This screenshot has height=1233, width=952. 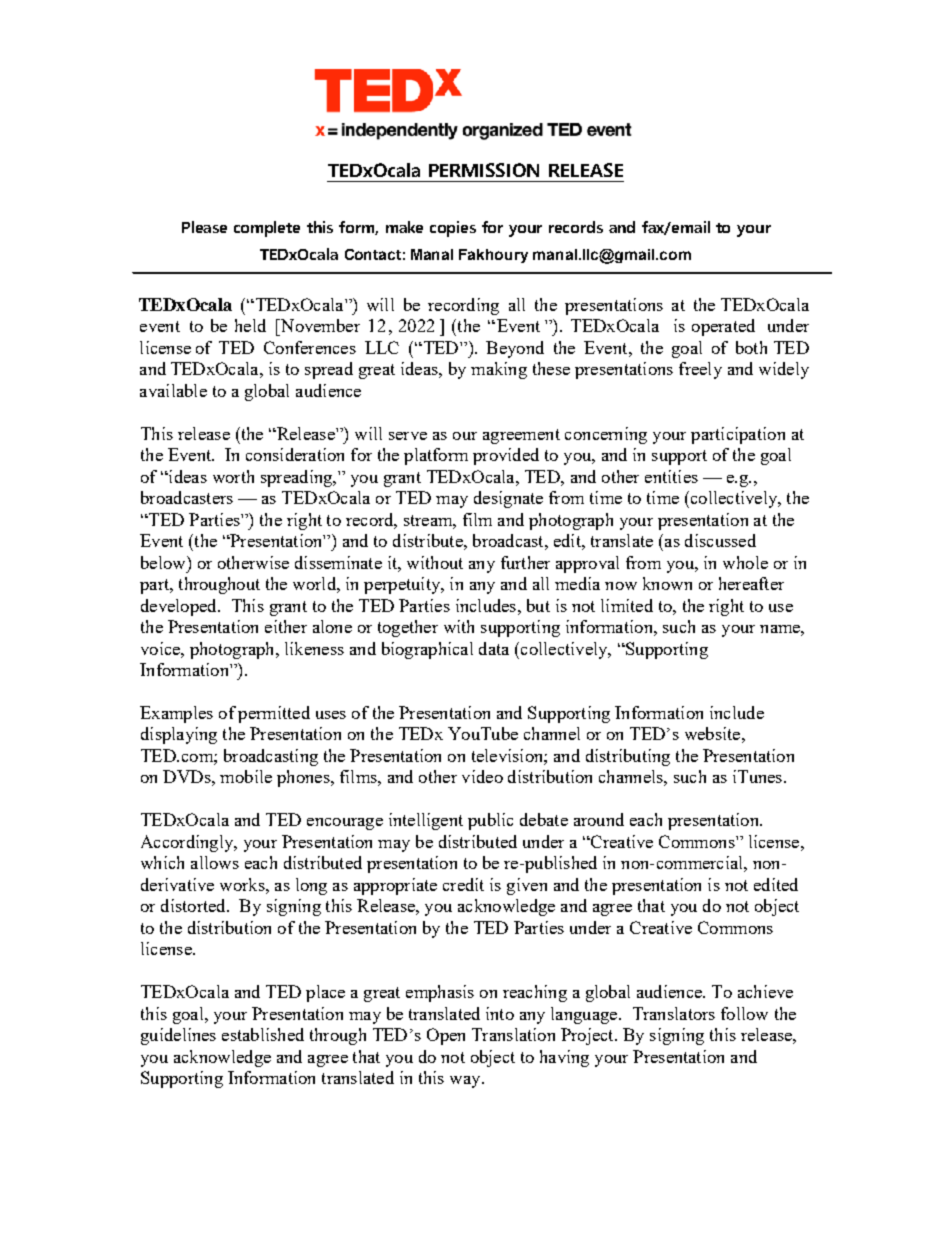 What do you see at coordinates (446, 1036) in the screenshot?
I see `Open` at bounding box center [446, 1036].
